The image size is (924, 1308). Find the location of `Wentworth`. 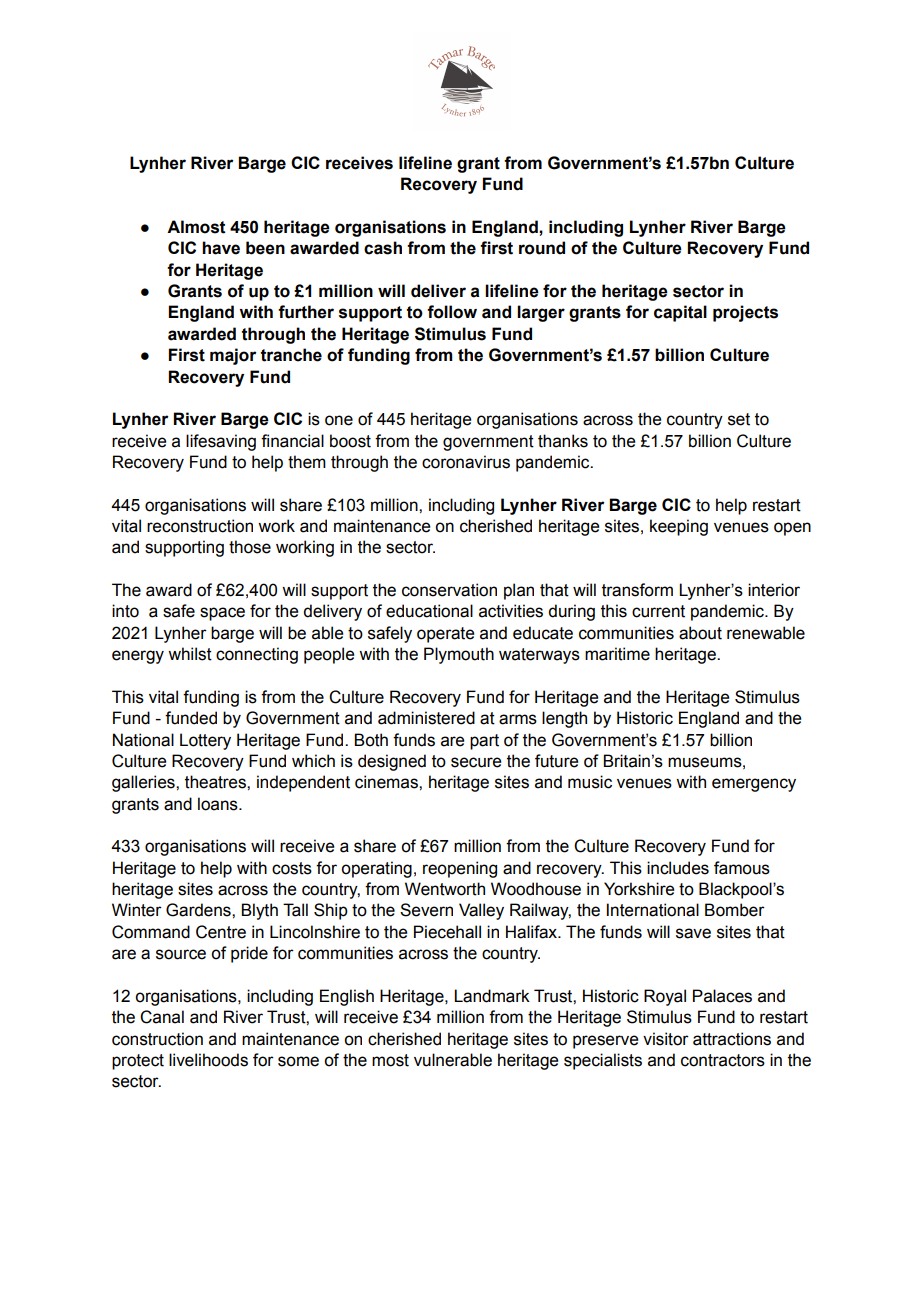

Wentworth is located at coordinates (445, 889).
